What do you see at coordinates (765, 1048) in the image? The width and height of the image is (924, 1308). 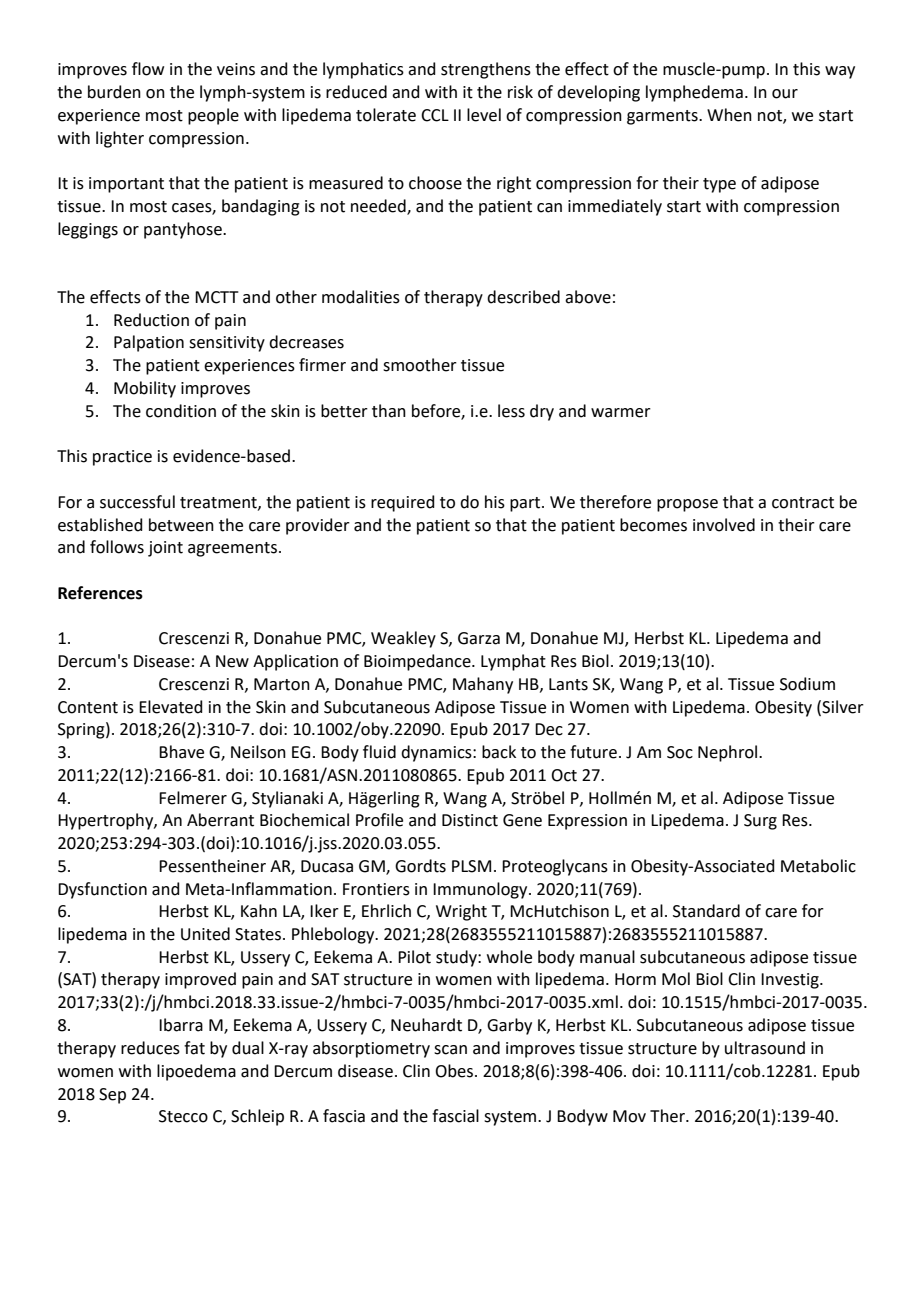 I see `ultrasound` at bounding box center [765, 1048].
